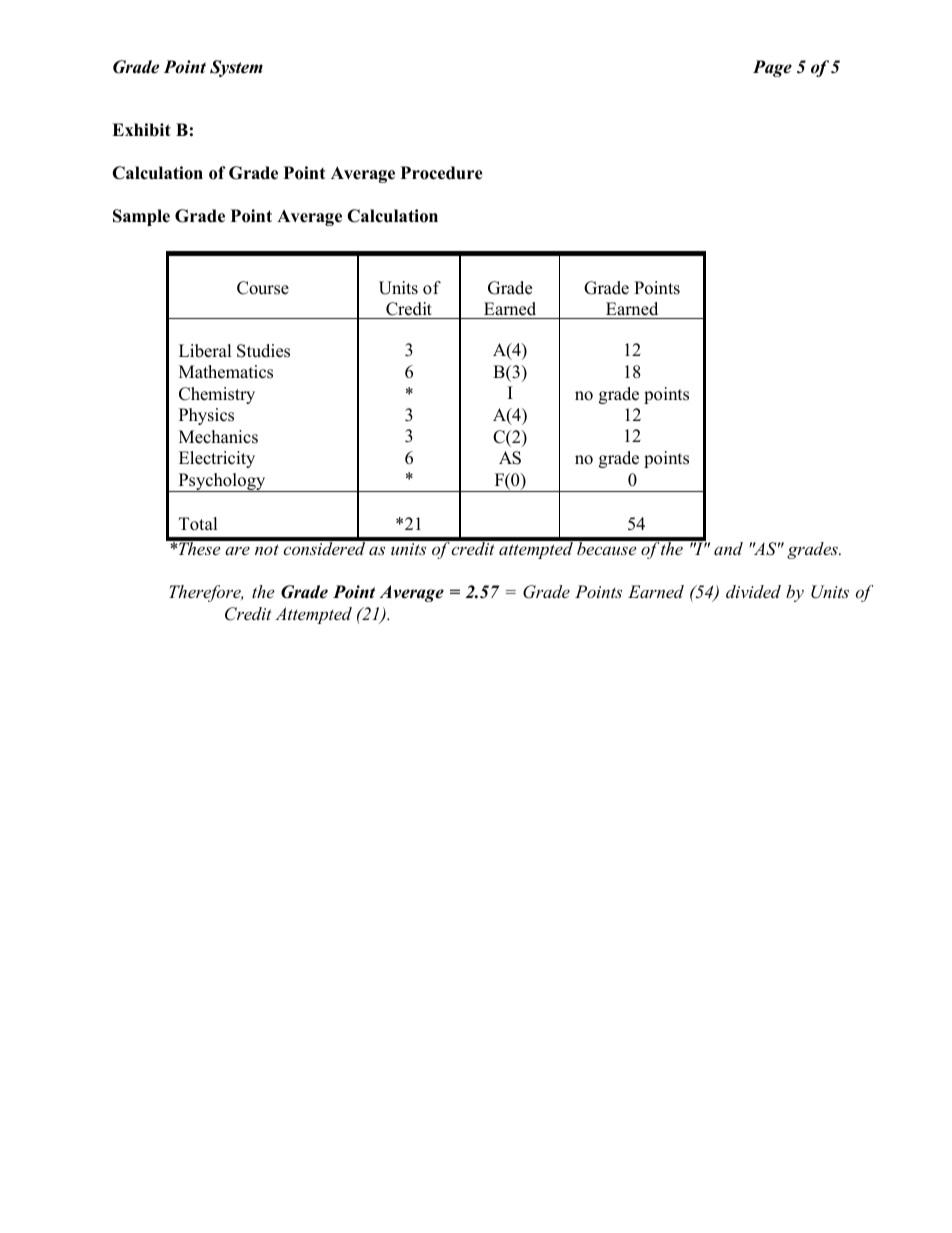 The image size is (952, 1233). I want to click on are, so click(237, 550).
